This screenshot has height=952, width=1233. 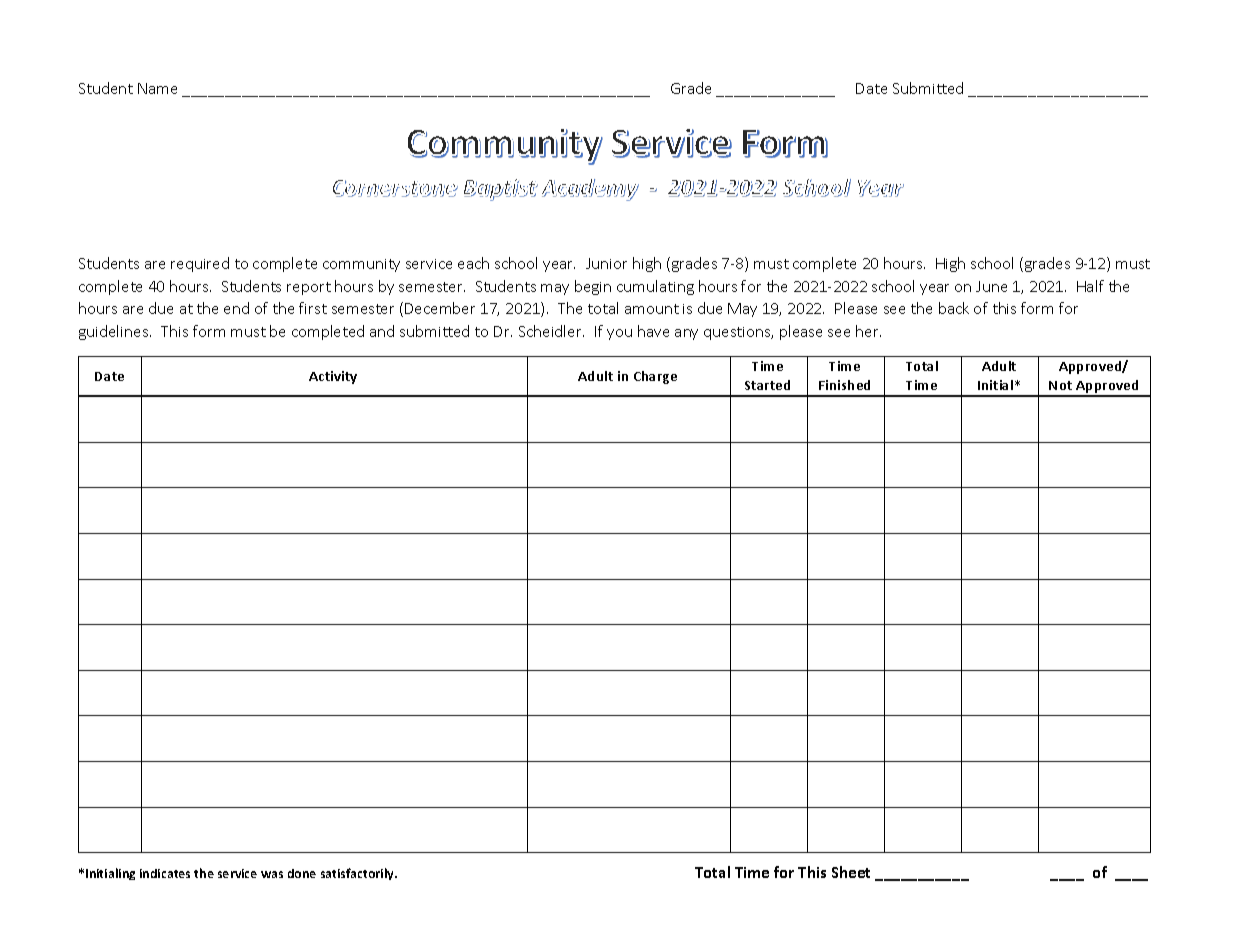 I want to click on Not, so click(x=1060, y=385).
